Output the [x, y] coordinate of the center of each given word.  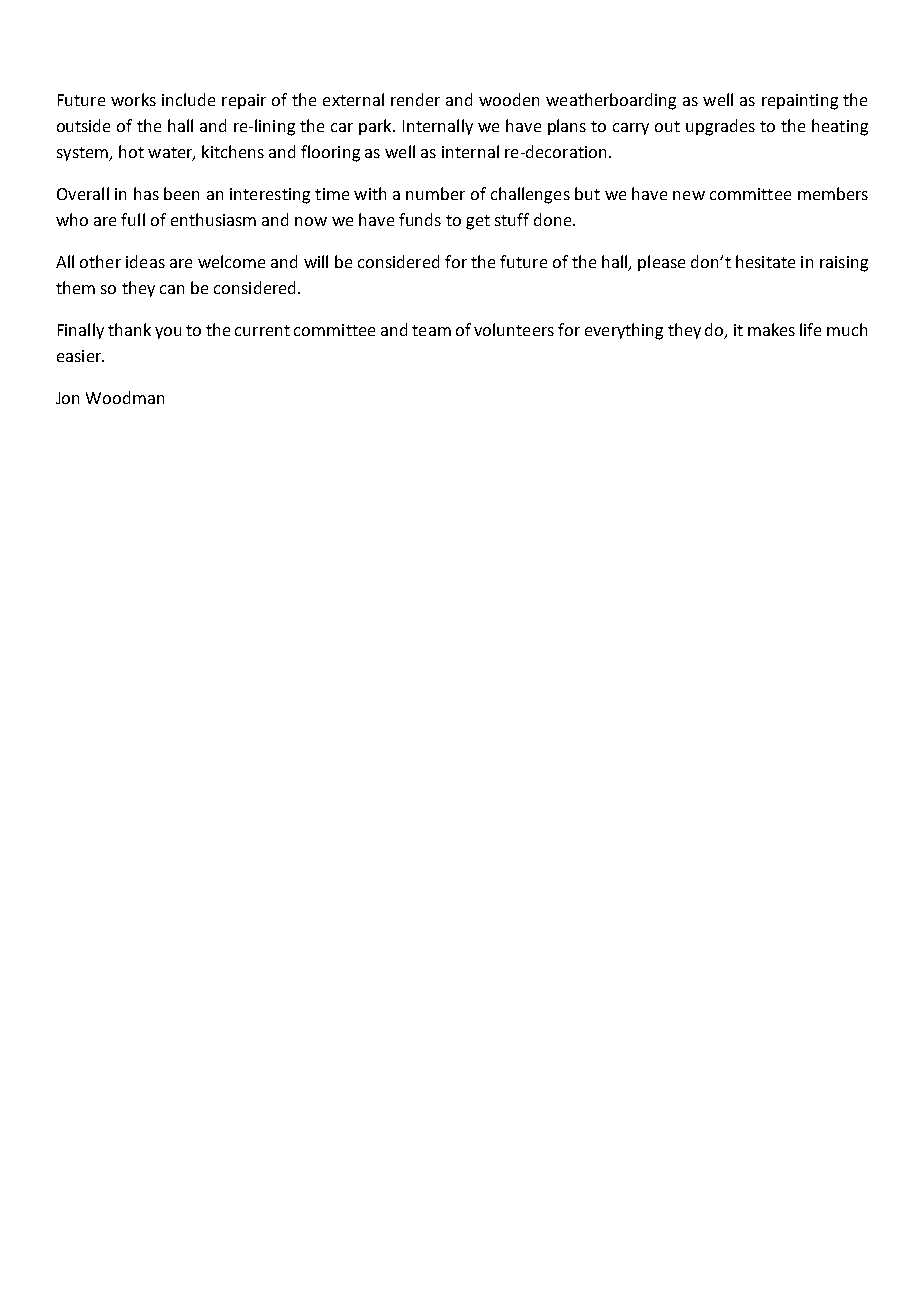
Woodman [125, 397]
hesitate [765, 261]
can [172, 289]
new [689, 195]
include [188, 99]
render [415, 99]
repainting [800, 102]
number [435, 193]
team [431, 330]
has [146, 193]
